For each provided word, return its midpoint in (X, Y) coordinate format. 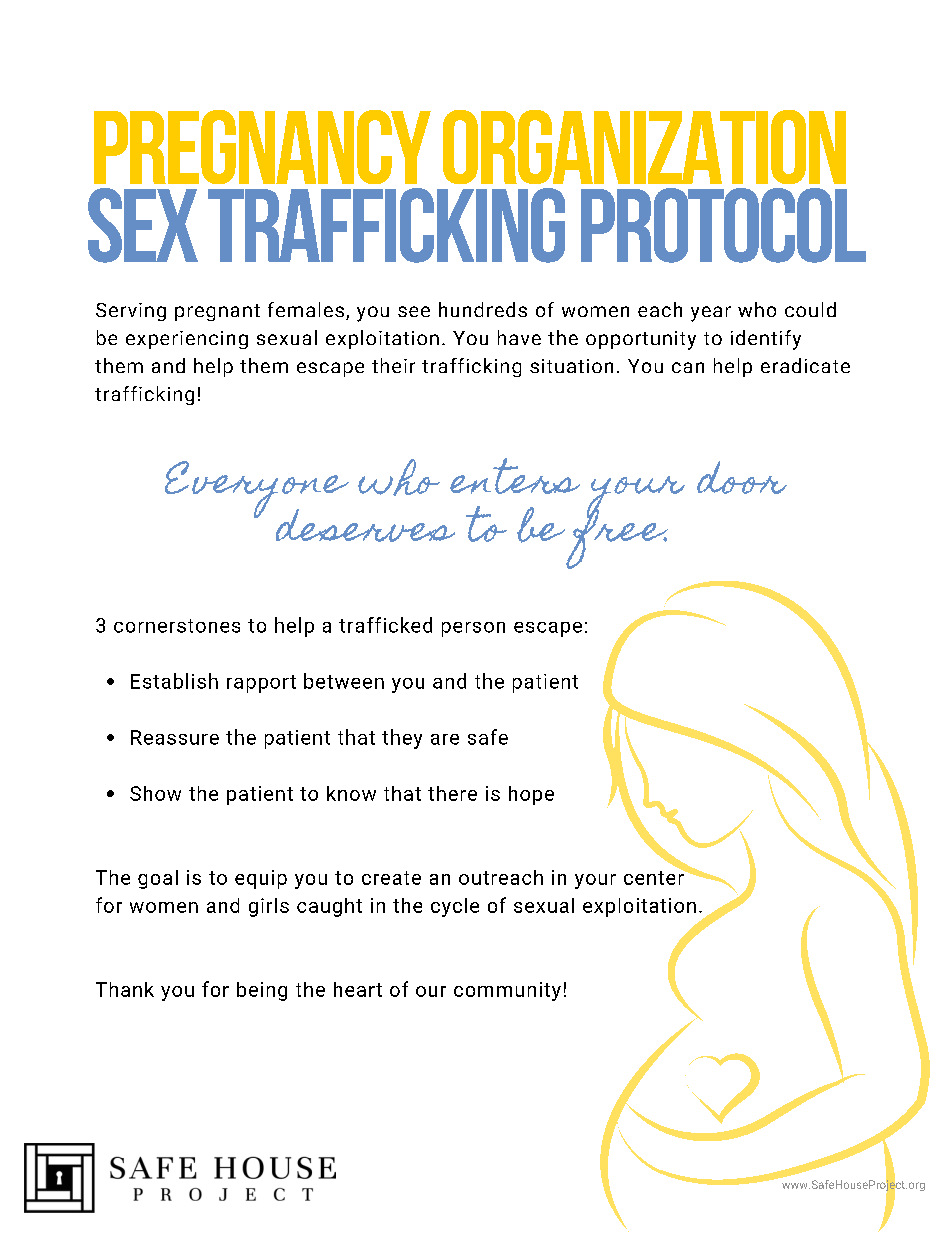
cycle (455, 907)
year (711, 314)
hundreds (483, 309)
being (262, 991)
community (507, 991)
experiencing (187, 340)
